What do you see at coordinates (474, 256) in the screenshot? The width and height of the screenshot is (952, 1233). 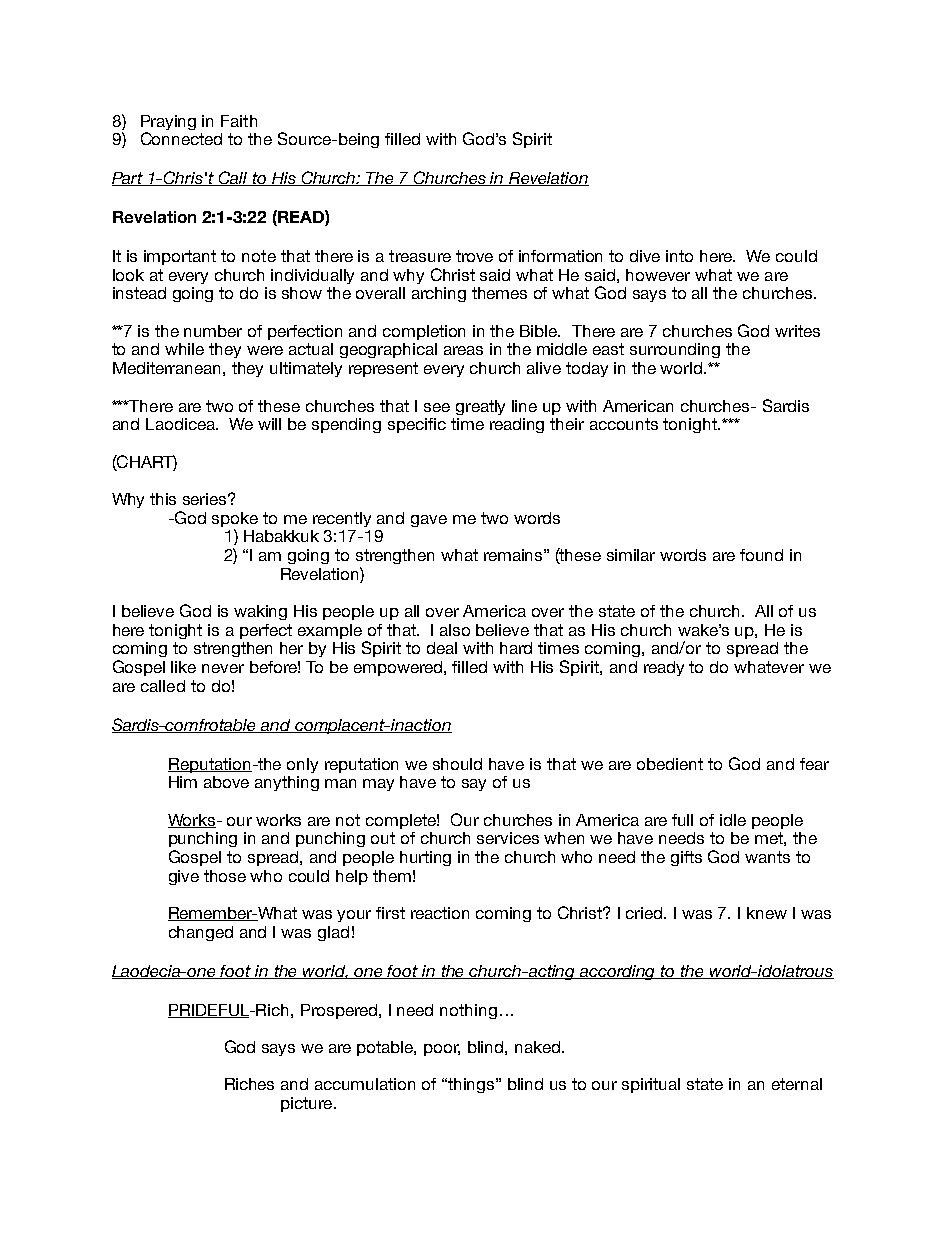 I see `trove` at bounding box center [474, 256].
